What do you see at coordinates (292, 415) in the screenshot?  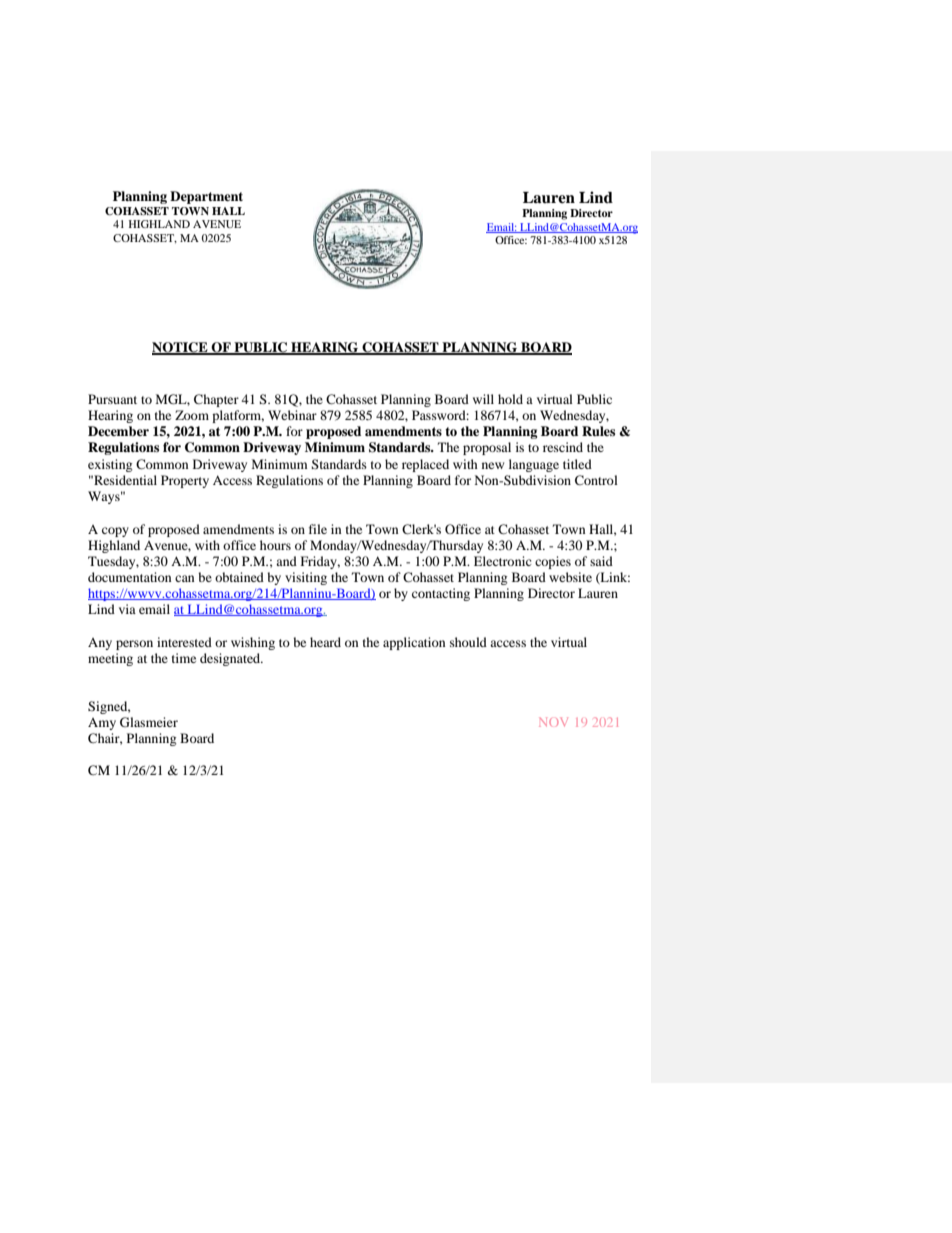 I see `Webinar` at bounding box center [292, 415].
